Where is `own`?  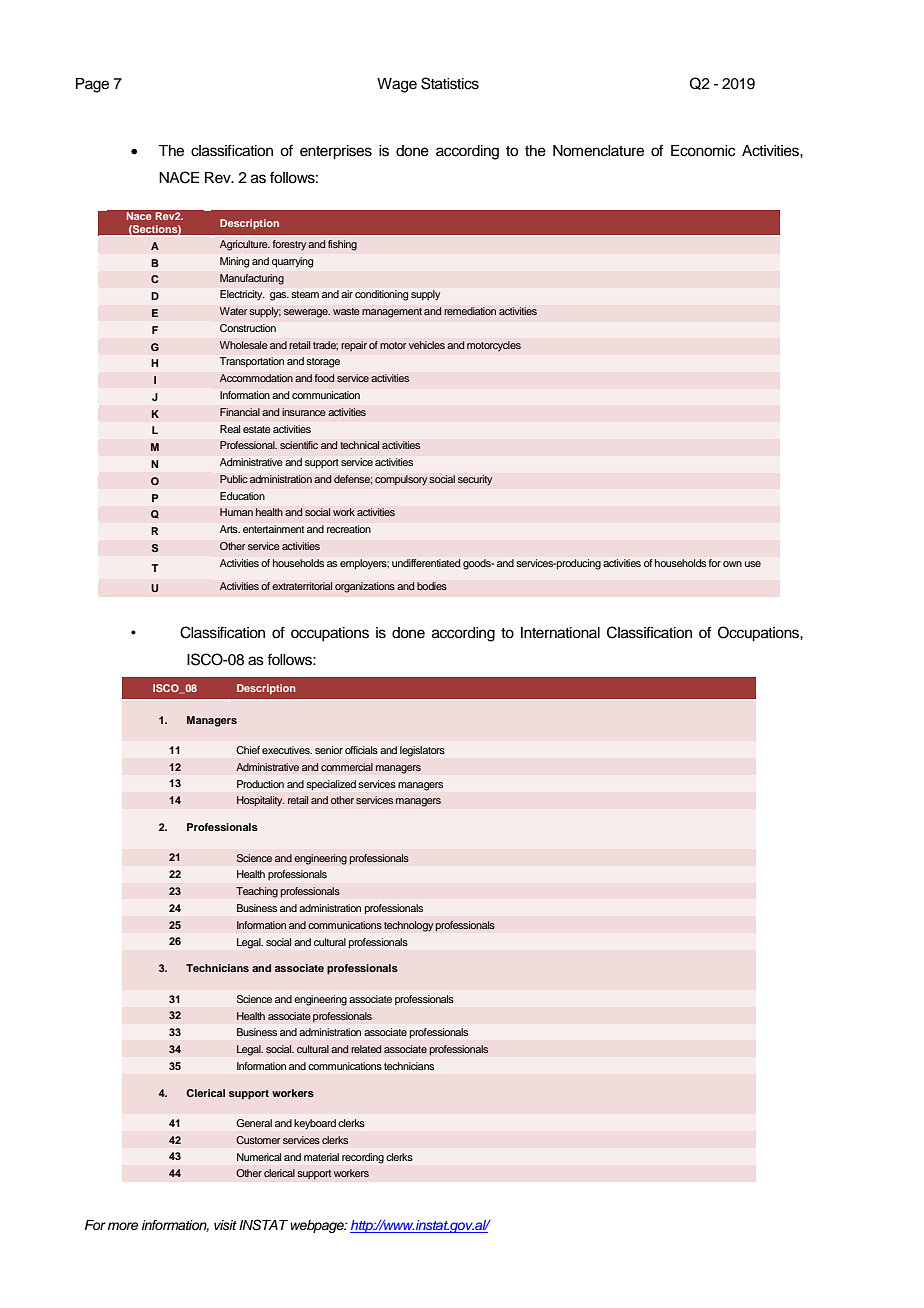 own is located at coordinates (732, 564).
